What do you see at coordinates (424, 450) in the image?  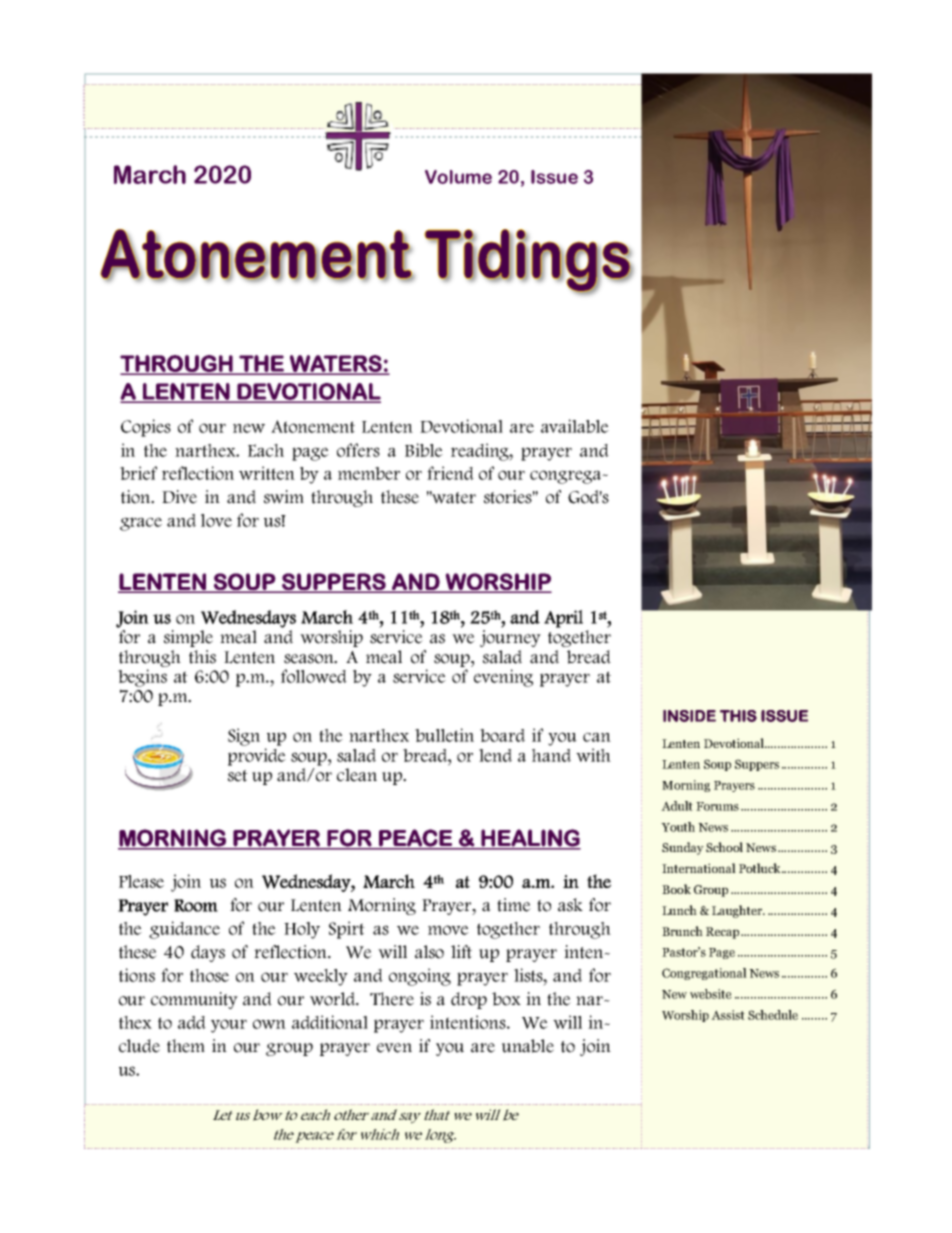 I see `Bible` at bounding box center [424, 450].
